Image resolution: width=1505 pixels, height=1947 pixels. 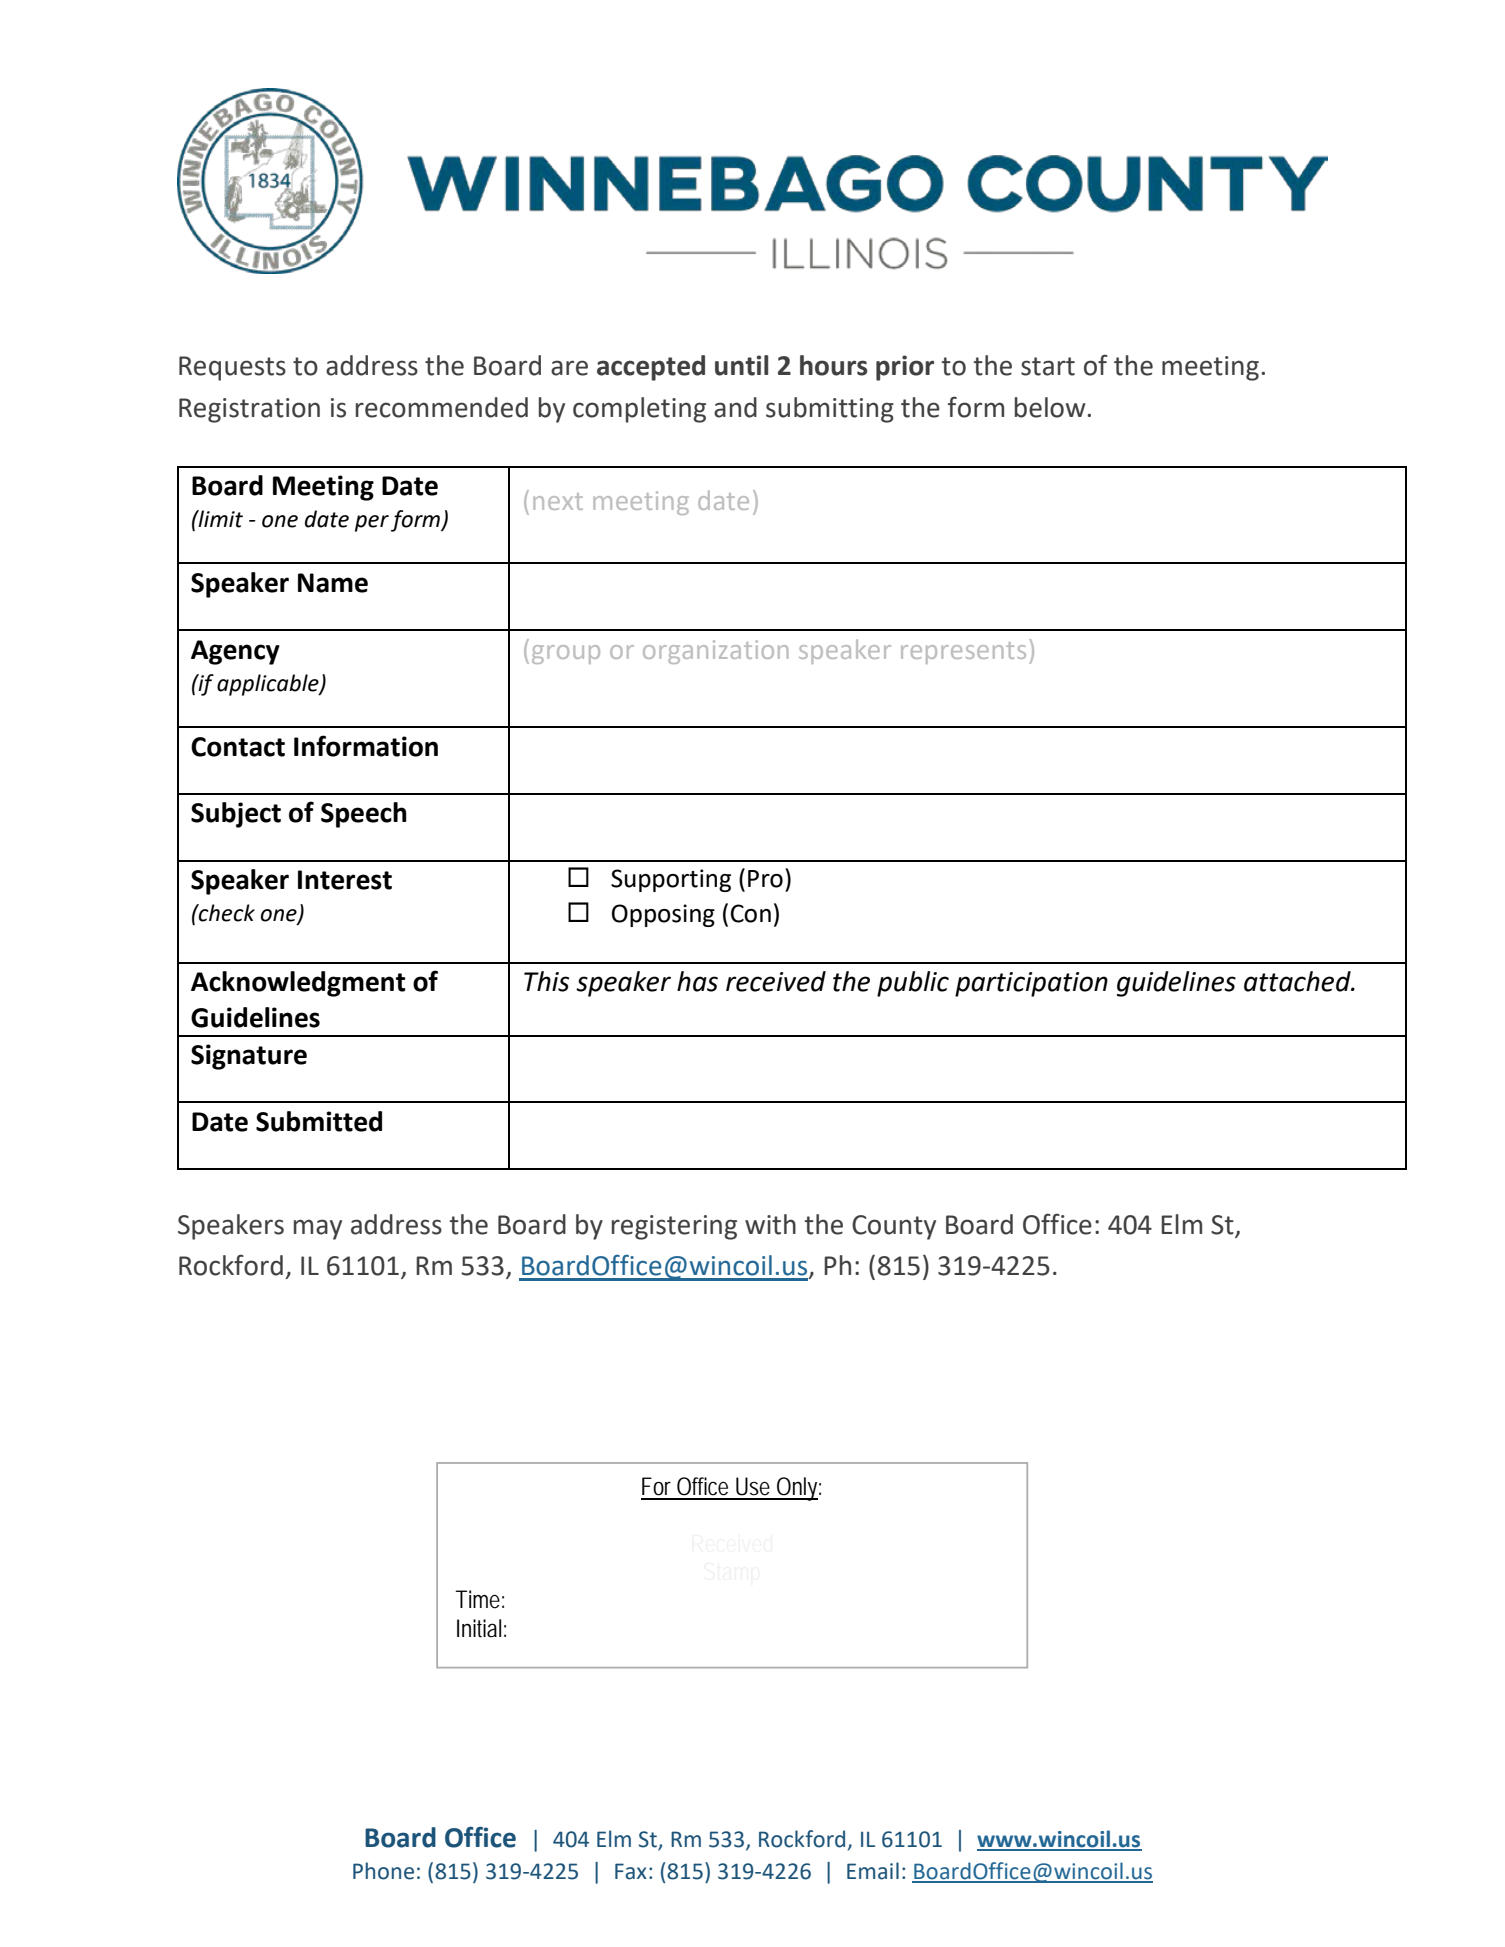 I want to click on prior, so click(x=905, y=368).
